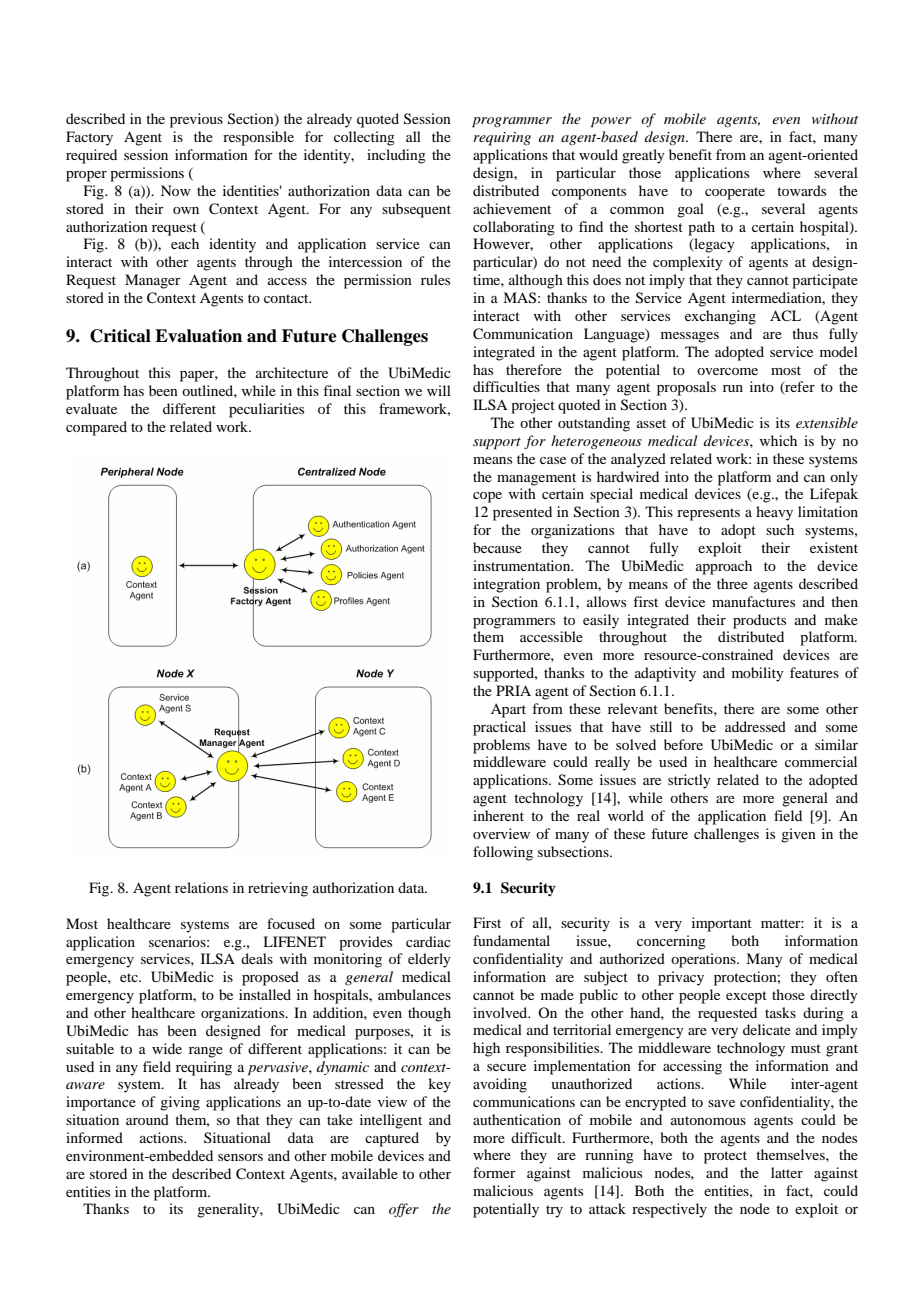 The image size is (924, 1308). I want to click on previous, so click(196, 120).
